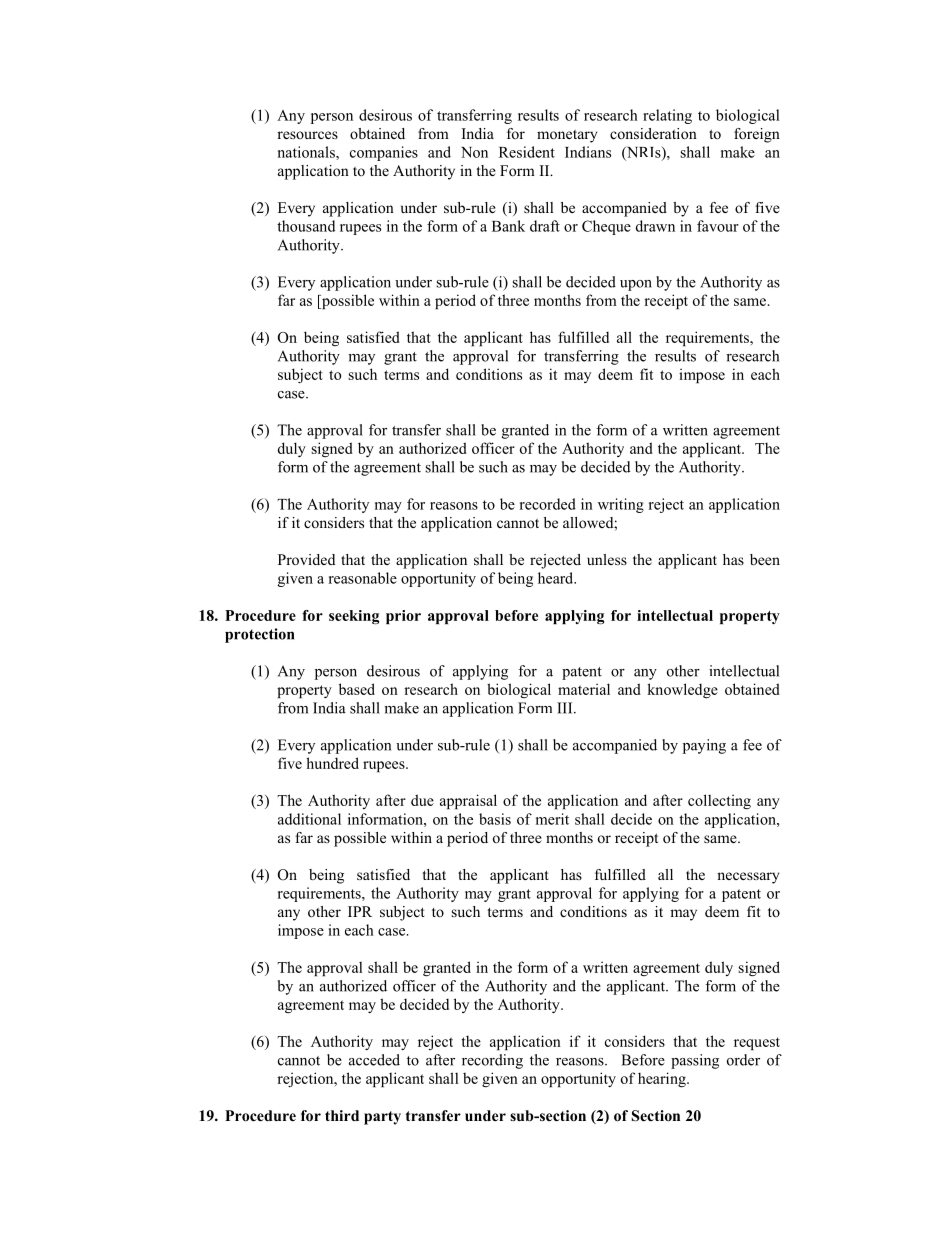 This screenshot has height=1233, width=952. Describe the element at coordinates (307, 135) in the screenshot. I see `resources` at that location.
